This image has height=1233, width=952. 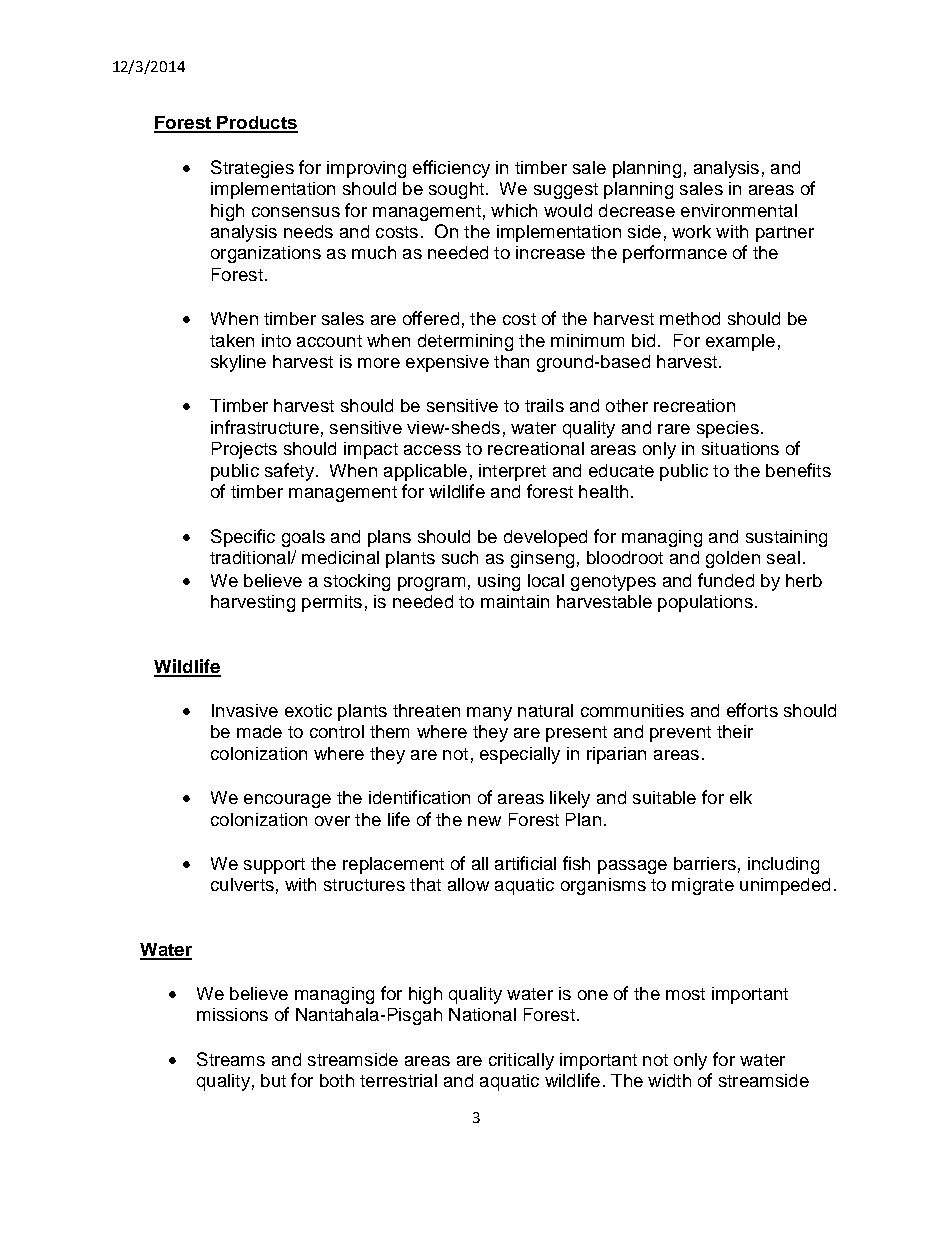 I want to click on permits, so click(x=332, y=603).
